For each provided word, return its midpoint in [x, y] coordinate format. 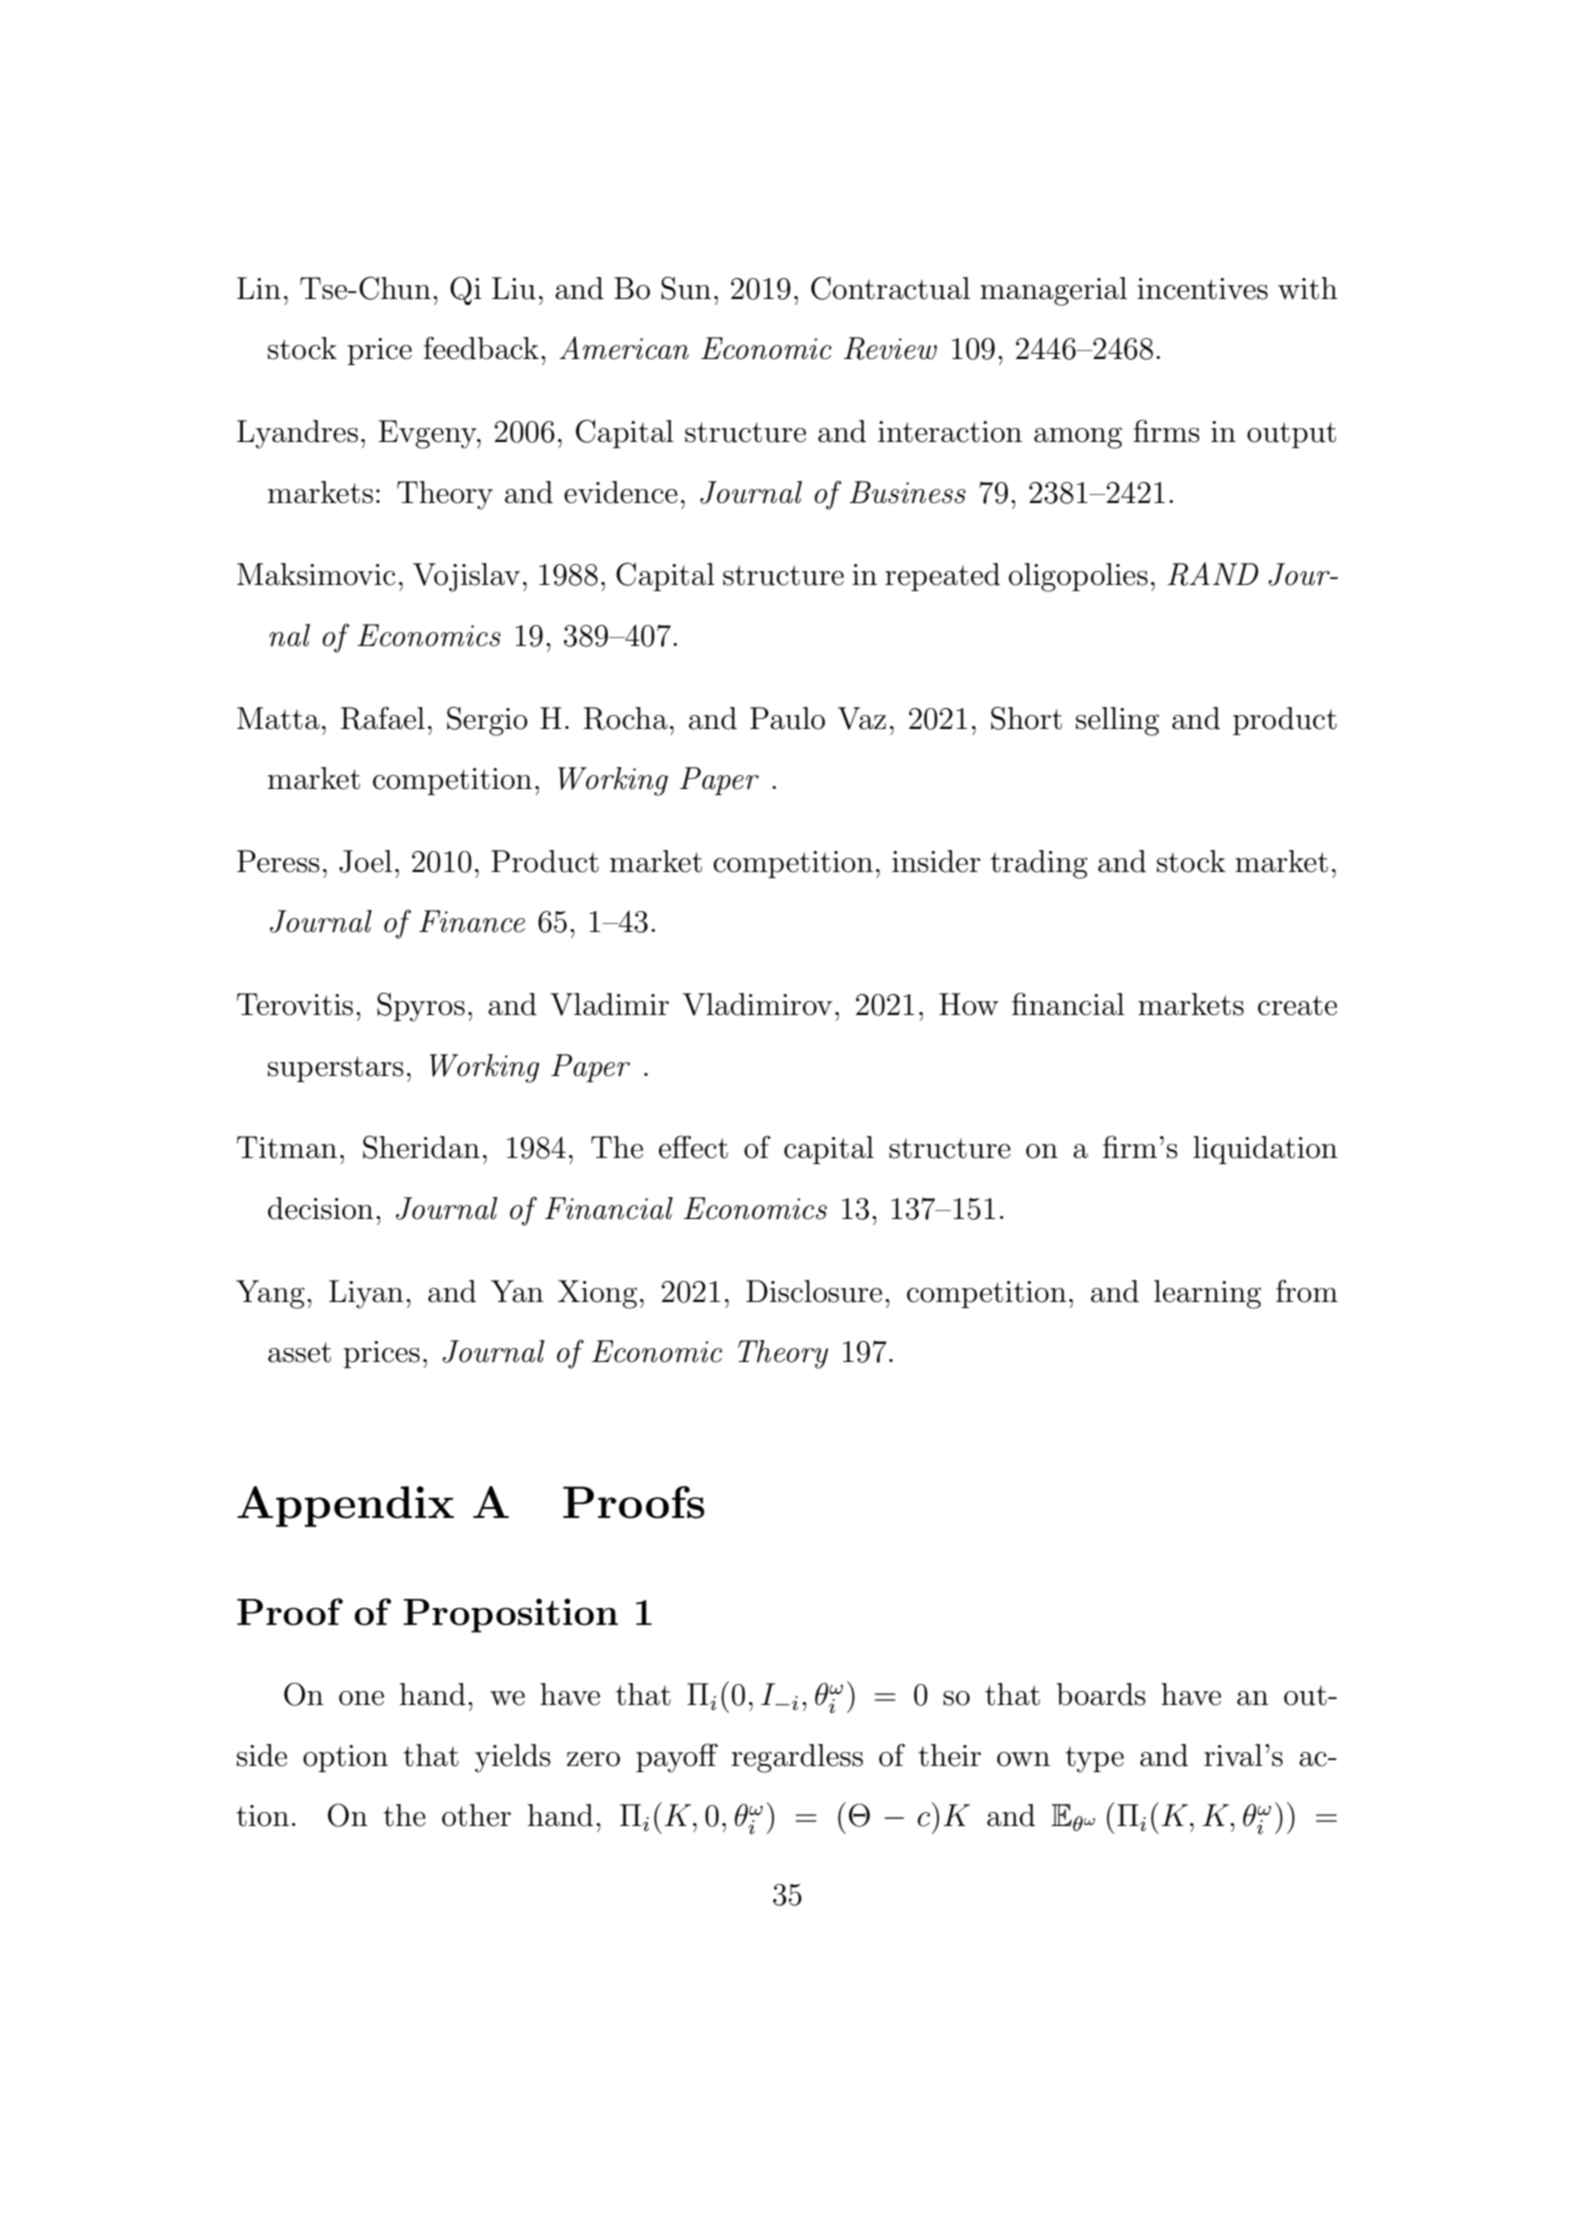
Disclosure [814, 1291]
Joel [365, 861]
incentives [1202, 289]
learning [1207, 1294]
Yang [270, 1294]
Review [890, 348]
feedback [481, 348]
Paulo [787, 718]
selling [1117, 721]
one [361, 1698]
